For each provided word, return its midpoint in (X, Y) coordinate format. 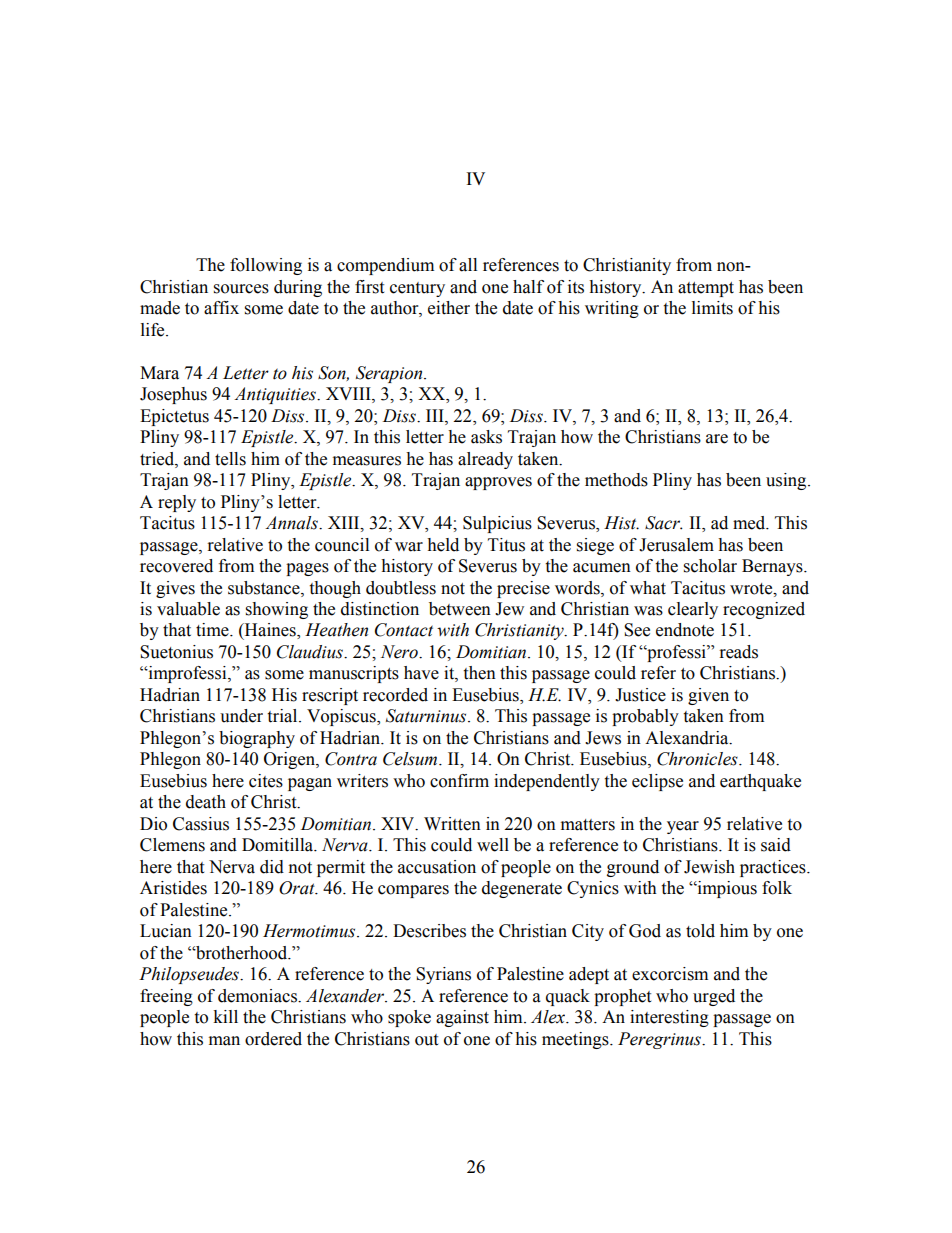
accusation (437, 867)
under (241, 716)
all (468, 265)
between (460, 609)
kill (225, 1016)
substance (265, 588)
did (272, 867)
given (708, 696)
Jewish (709, 867)
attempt (706, 289)
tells (230, 459)
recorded (395, 695)
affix (221, 308)
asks (486, 437)
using (787, 481)
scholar (710, 566)
